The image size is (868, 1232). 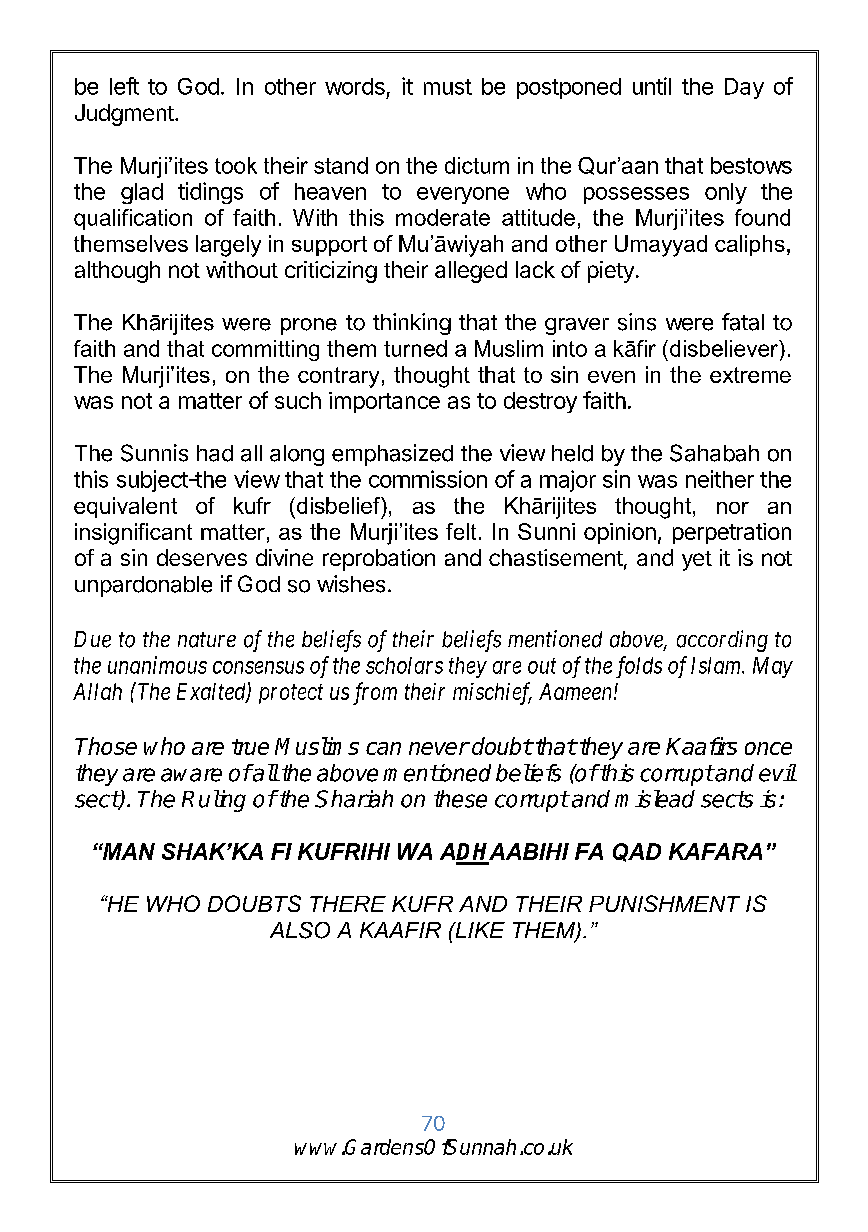 I want to click on LIKE, so click(x=479, y=930).
